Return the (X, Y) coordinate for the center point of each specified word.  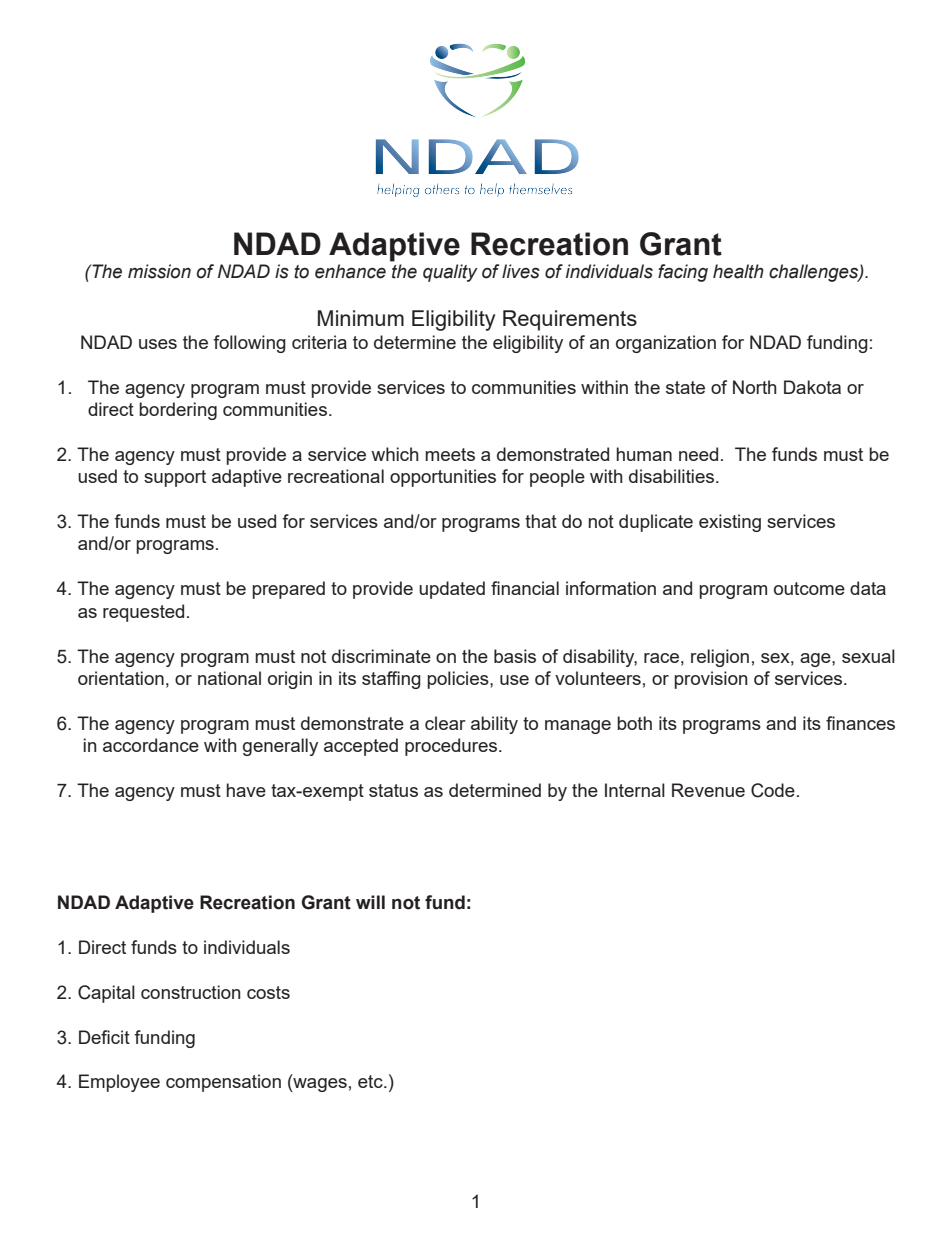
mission (159, 271)
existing (730, 523)
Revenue (708, 790)
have (246, 790)
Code (773, 790)
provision (710, 680)
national (229, 678)
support (175, 478)
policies (459, 680)
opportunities (443, 478)
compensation (223, 1083)
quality (450, 273)
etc (371, 1081)
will (370, 902)
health (738, 271)
